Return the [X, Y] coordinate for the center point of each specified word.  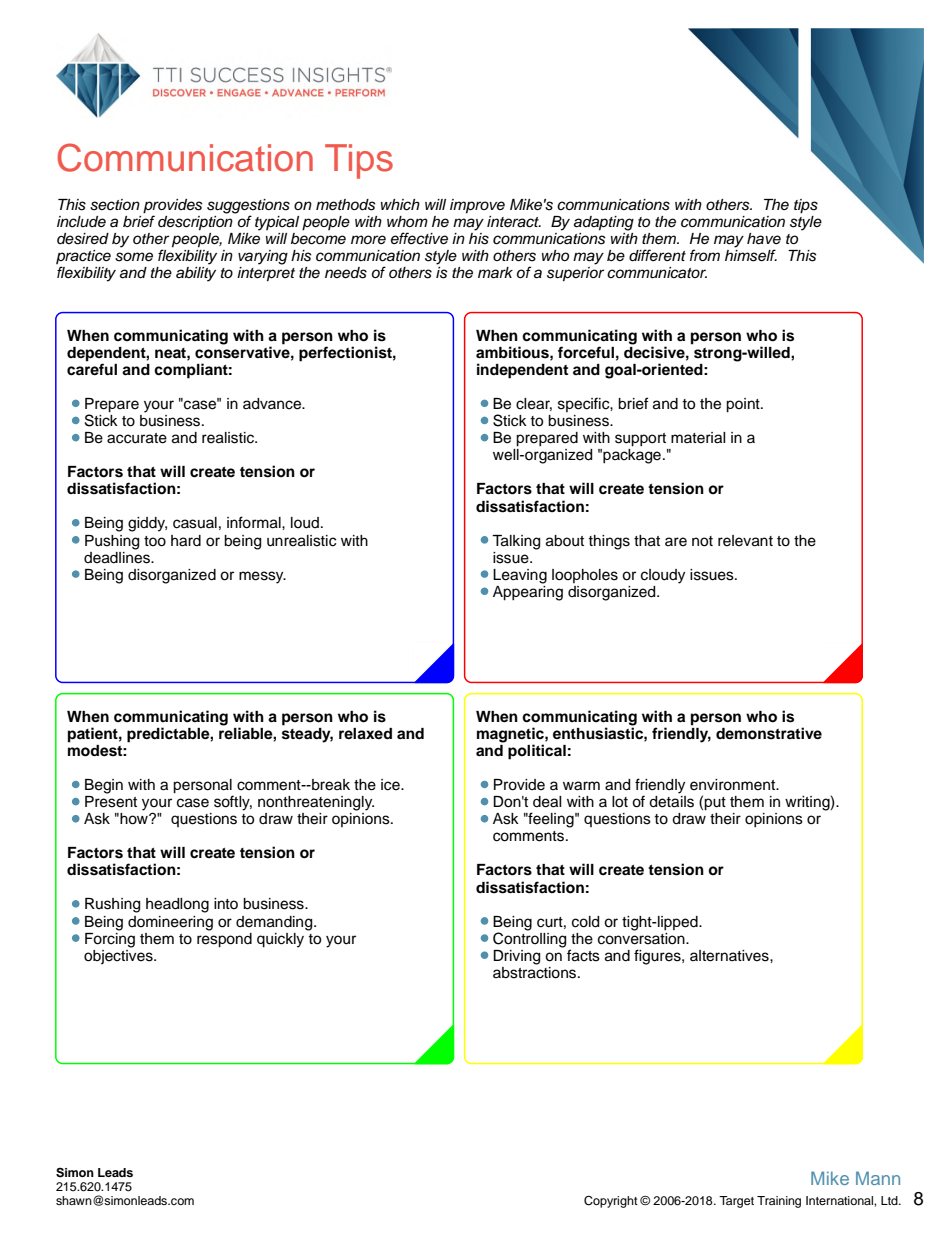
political [537, 752]
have [764, 239]
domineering [170, 923]
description [196, 222]
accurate [137, 438]
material [698, 438]
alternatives [730, 956]
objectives [119, 955]
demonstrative [769, 733]
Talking [516, 542]
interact [514, 222]
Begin [104, 786]
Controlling [529, 939]
